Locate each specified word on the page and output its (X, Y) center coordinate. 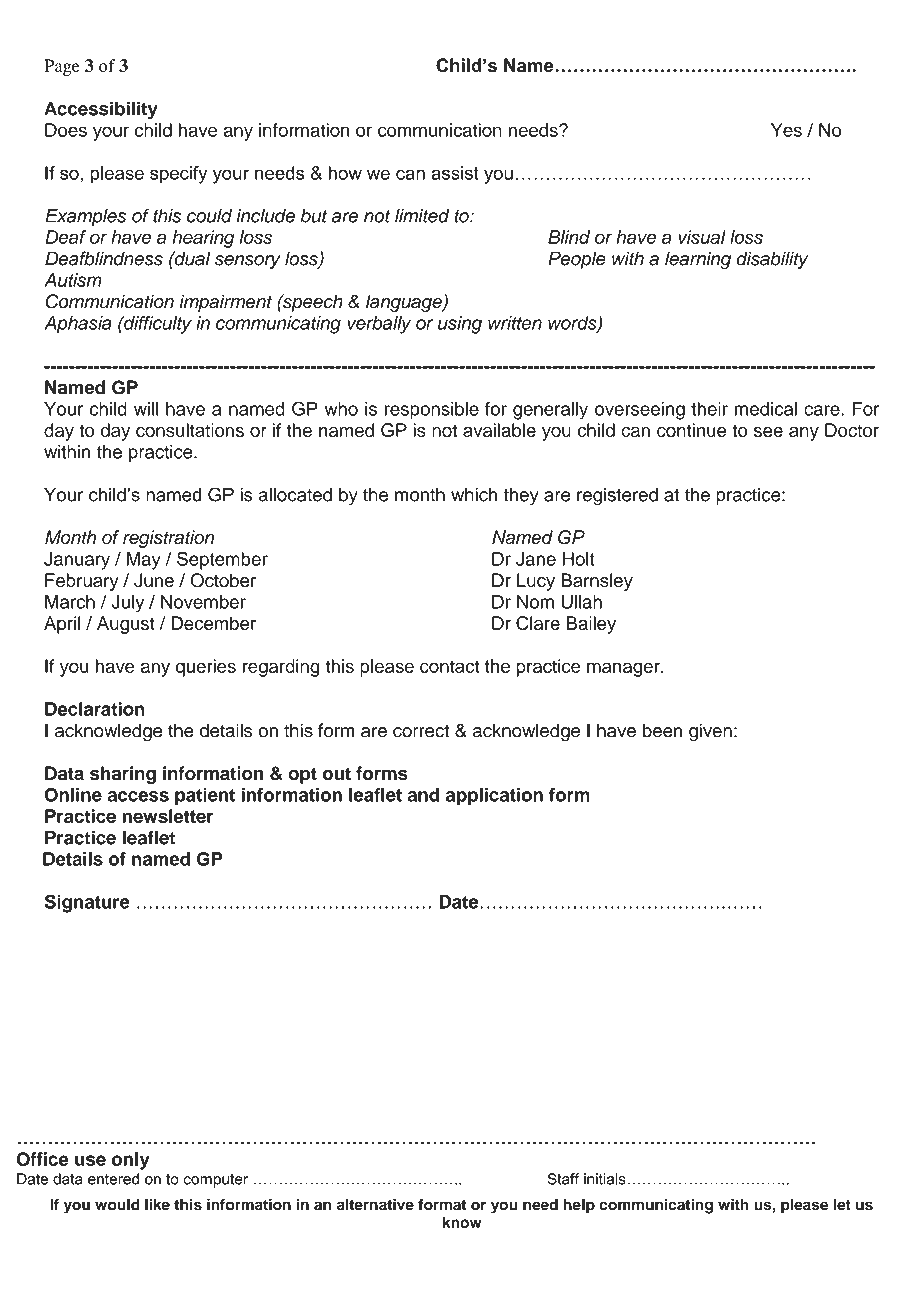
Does (66, 130)
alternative (375, 1204)
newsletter (168, 816)
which (474, 494)
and (423, 795)
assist (455, 173)
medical (765, 409)
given (710, 732)
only (131, 1161)
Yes (786, 130)
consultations (190, 430)
